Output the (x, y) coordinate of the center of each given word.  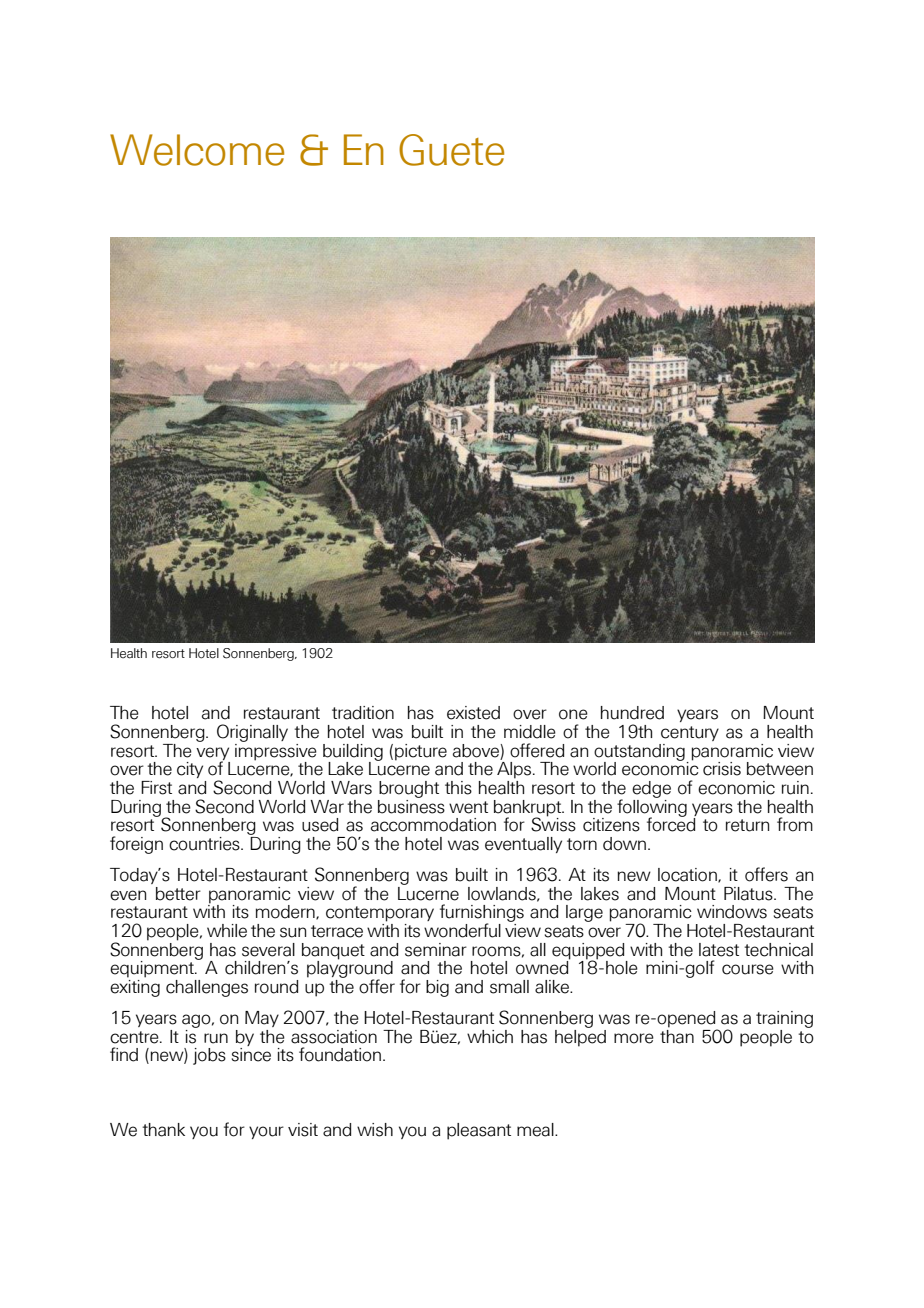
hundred (632, 713)
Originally (252, 733)
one (573, 714)
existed (473, 713)
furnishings (482, 914)
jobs (209, 1056)
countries (205, 844)
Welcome (197, 150)
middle (530, 732)
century (690, 733)
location (688, 875)
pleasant (479, 1131)
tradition (363, 713)
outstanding (639, 753)
